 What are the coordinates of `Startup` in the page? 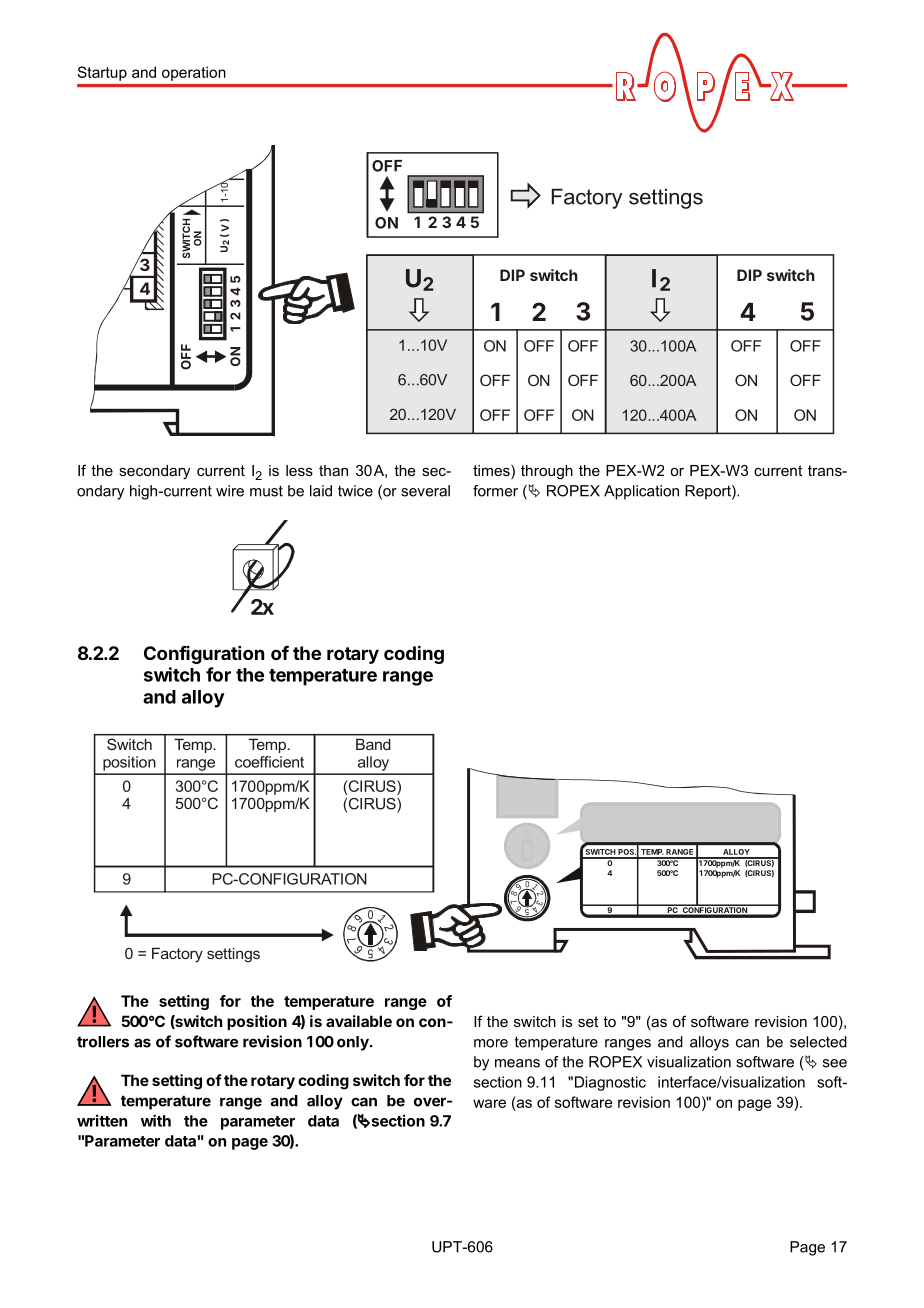 It's located at (102, 73).
